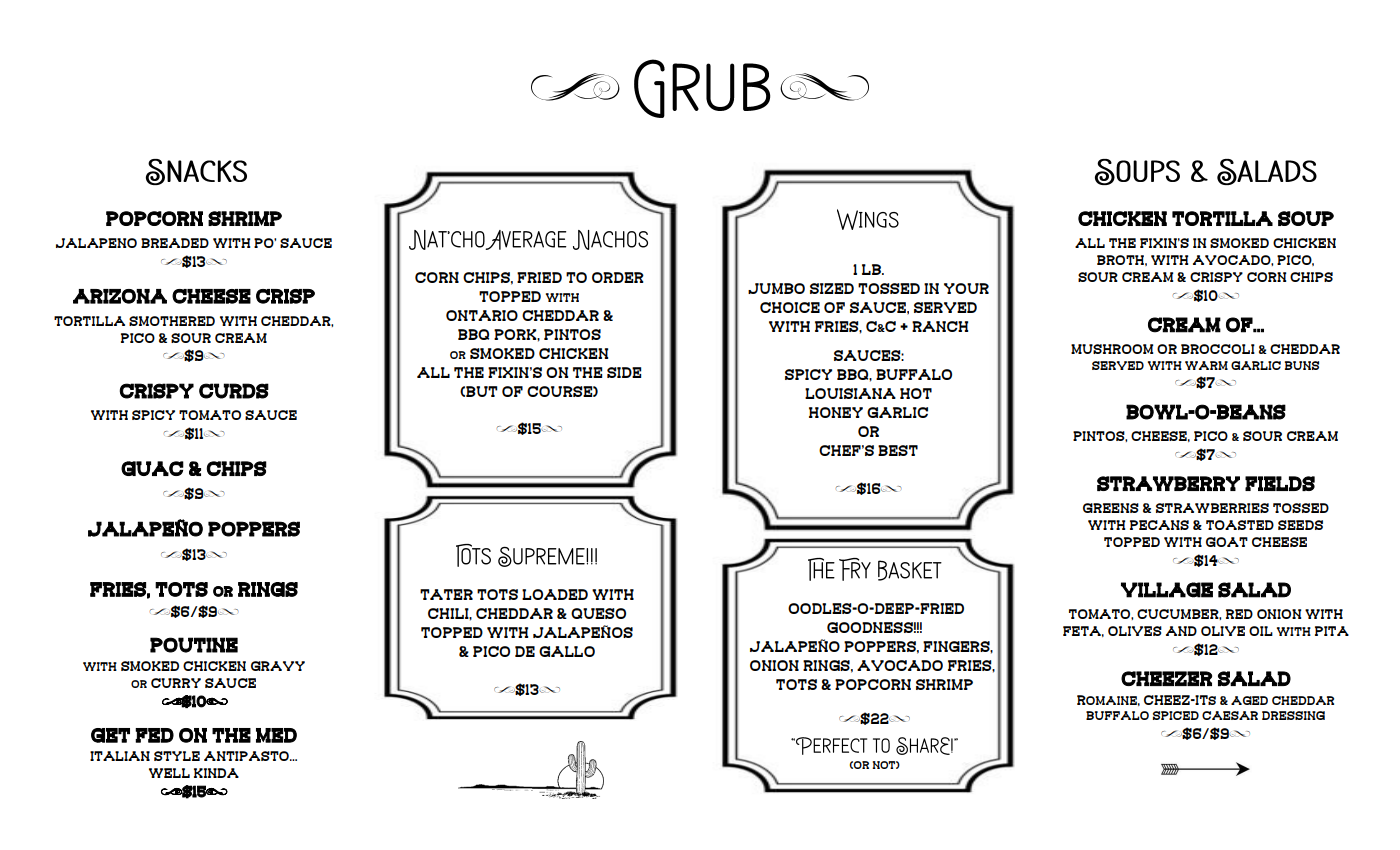  Describe the element at coordinates (624, 372) in the image. I see `side` at that location.
